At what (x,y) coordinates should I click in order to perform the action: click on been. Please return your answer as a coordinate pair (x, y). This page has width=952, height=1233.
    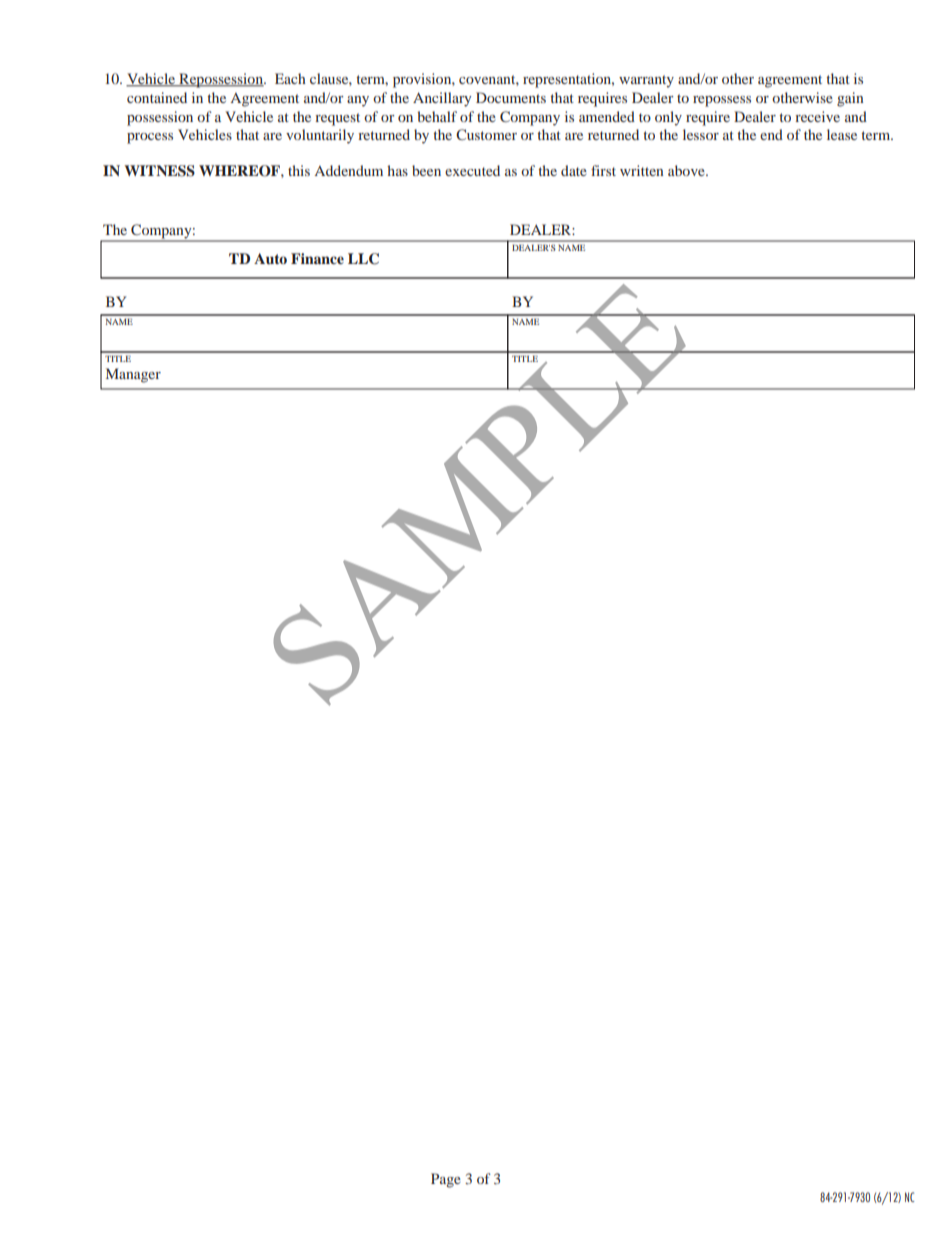
    Looking at the image, I should click on (426, 170).
